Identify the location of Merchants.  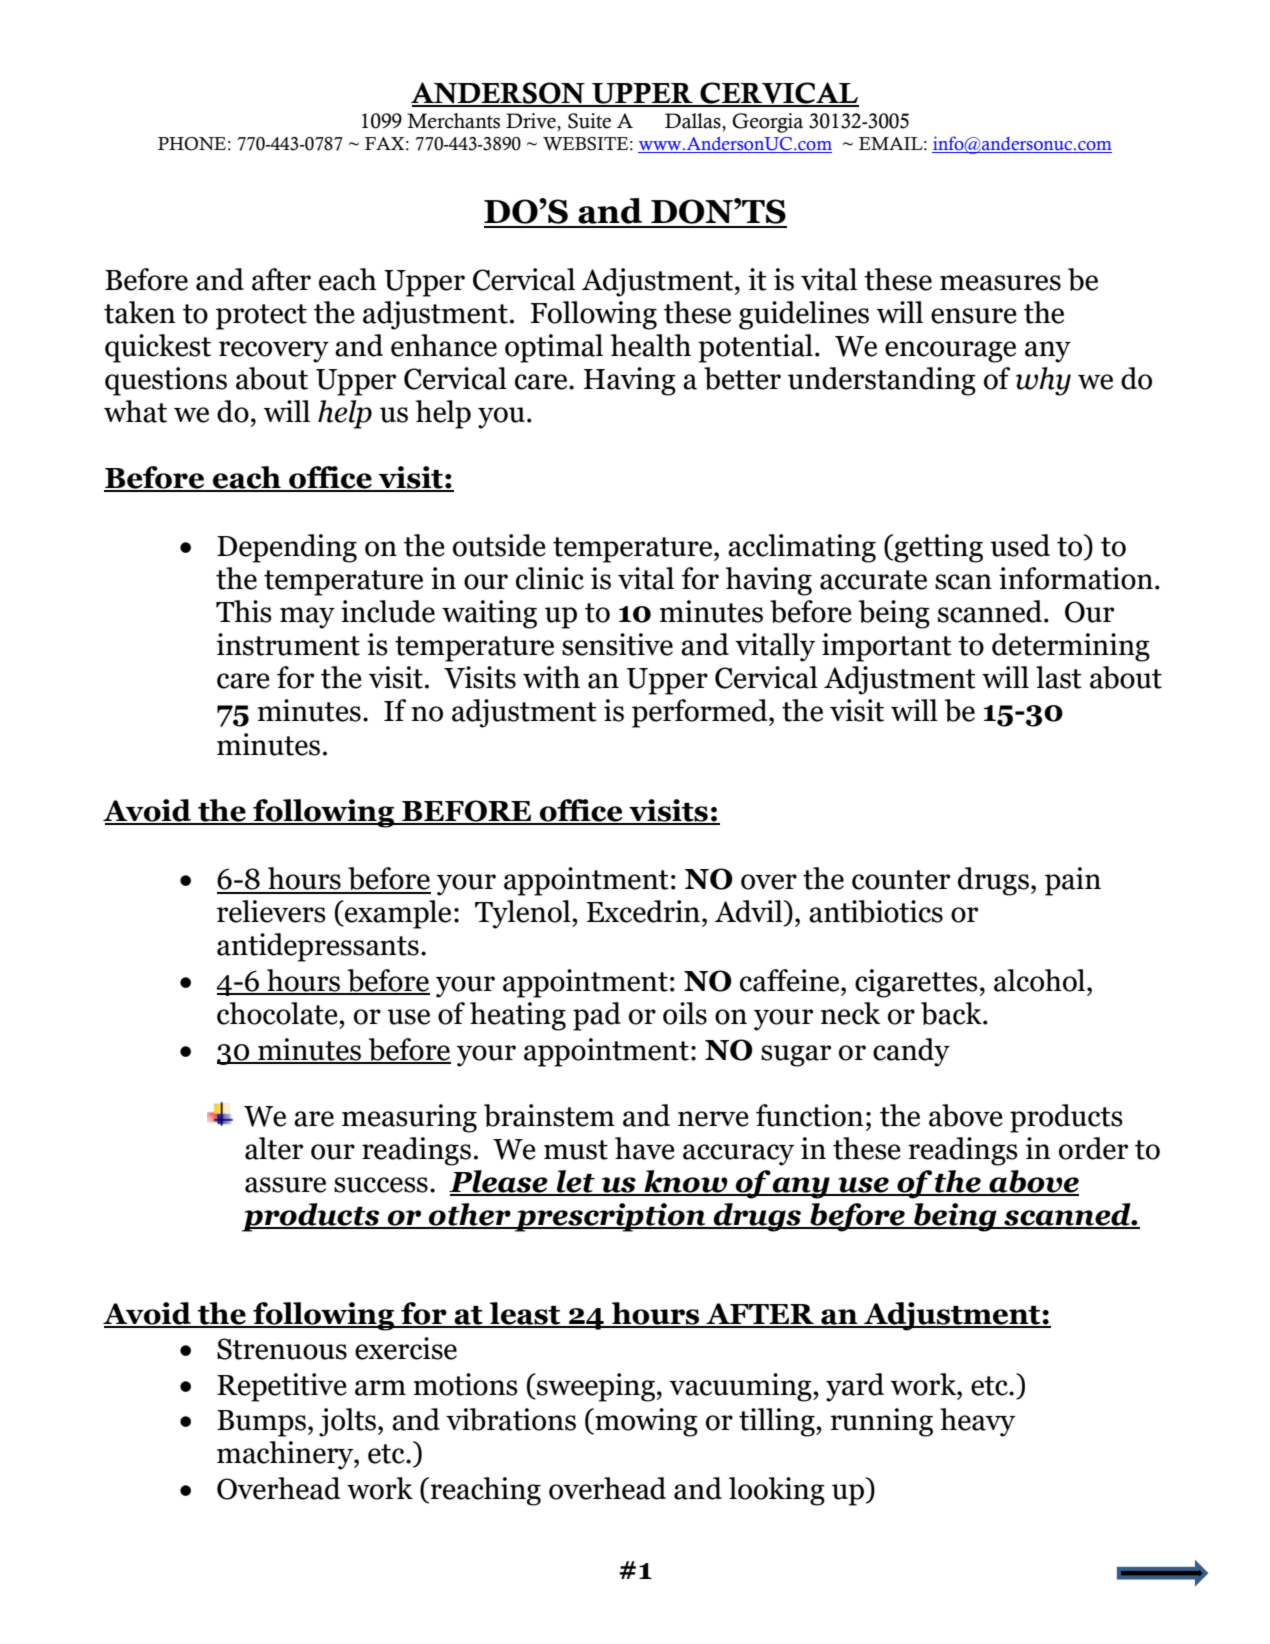
(453, 121).
